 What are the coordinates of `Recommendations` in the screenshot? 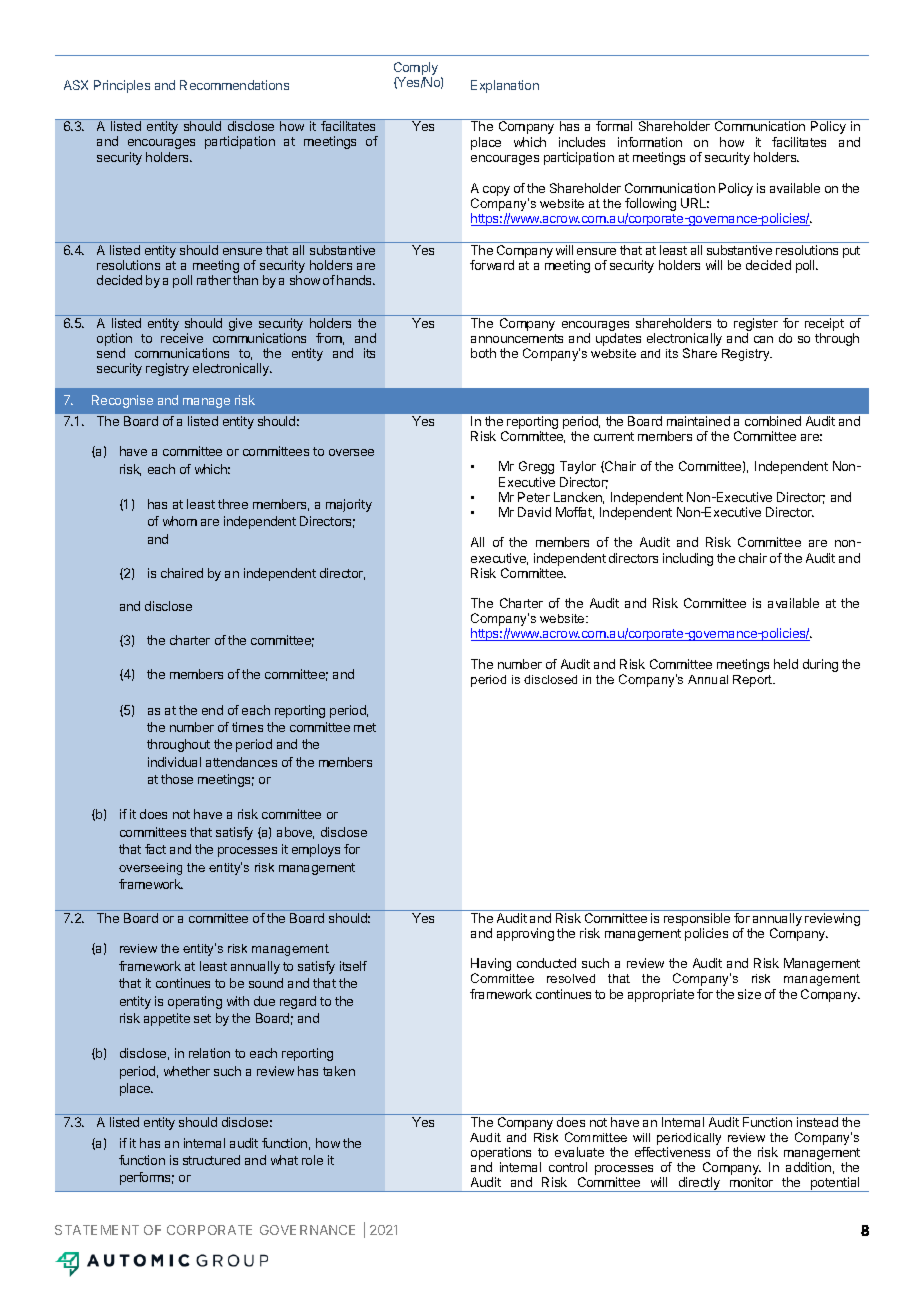 It's located at (234, 85).
